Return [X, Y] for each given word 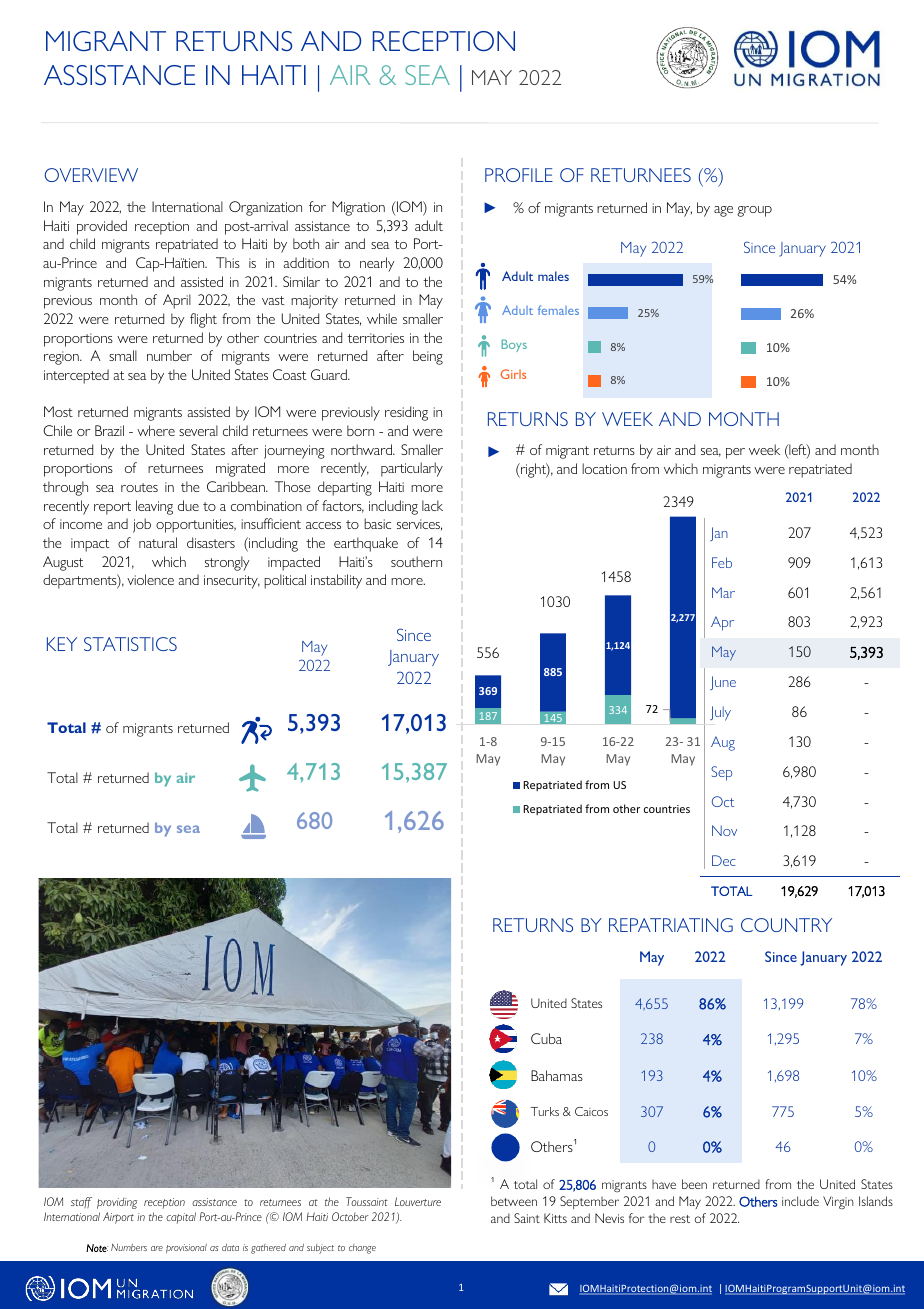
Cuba [546, 1038]
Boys [514, 345]
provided [102, 227]
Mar [723, 592]
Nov [724, 830]
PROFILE [519, 175]
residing [406, 413]
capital [181, 1218]
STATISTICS [130, 644]
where [156, 430]
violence [150, 579]
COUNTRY [786, 925]
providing [117, 1203]
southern [416, 561]
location [604, 468]
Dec [724, 860]
